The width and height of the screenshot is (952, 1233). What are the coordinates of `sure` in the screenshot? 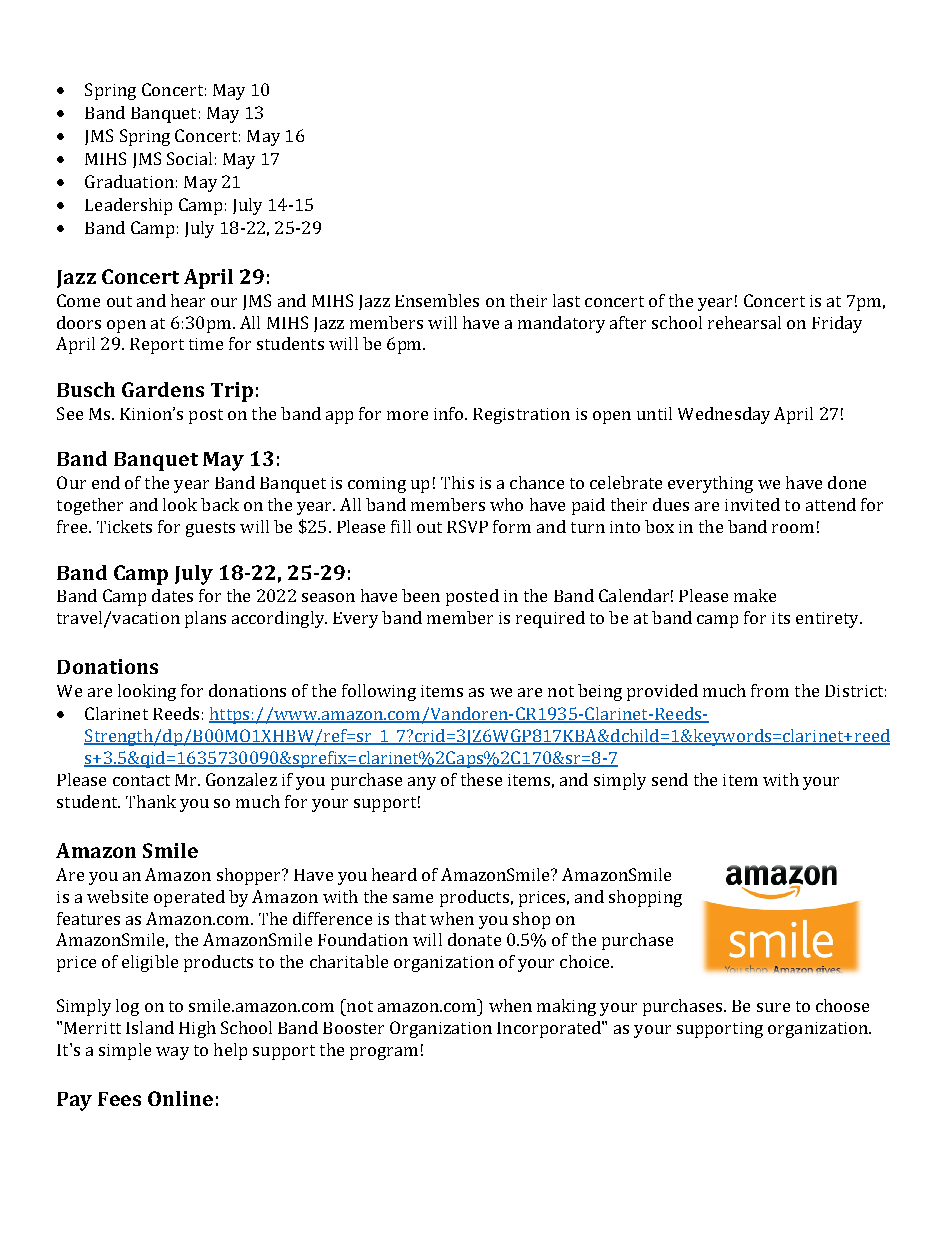 It's located at (773, 1007).
